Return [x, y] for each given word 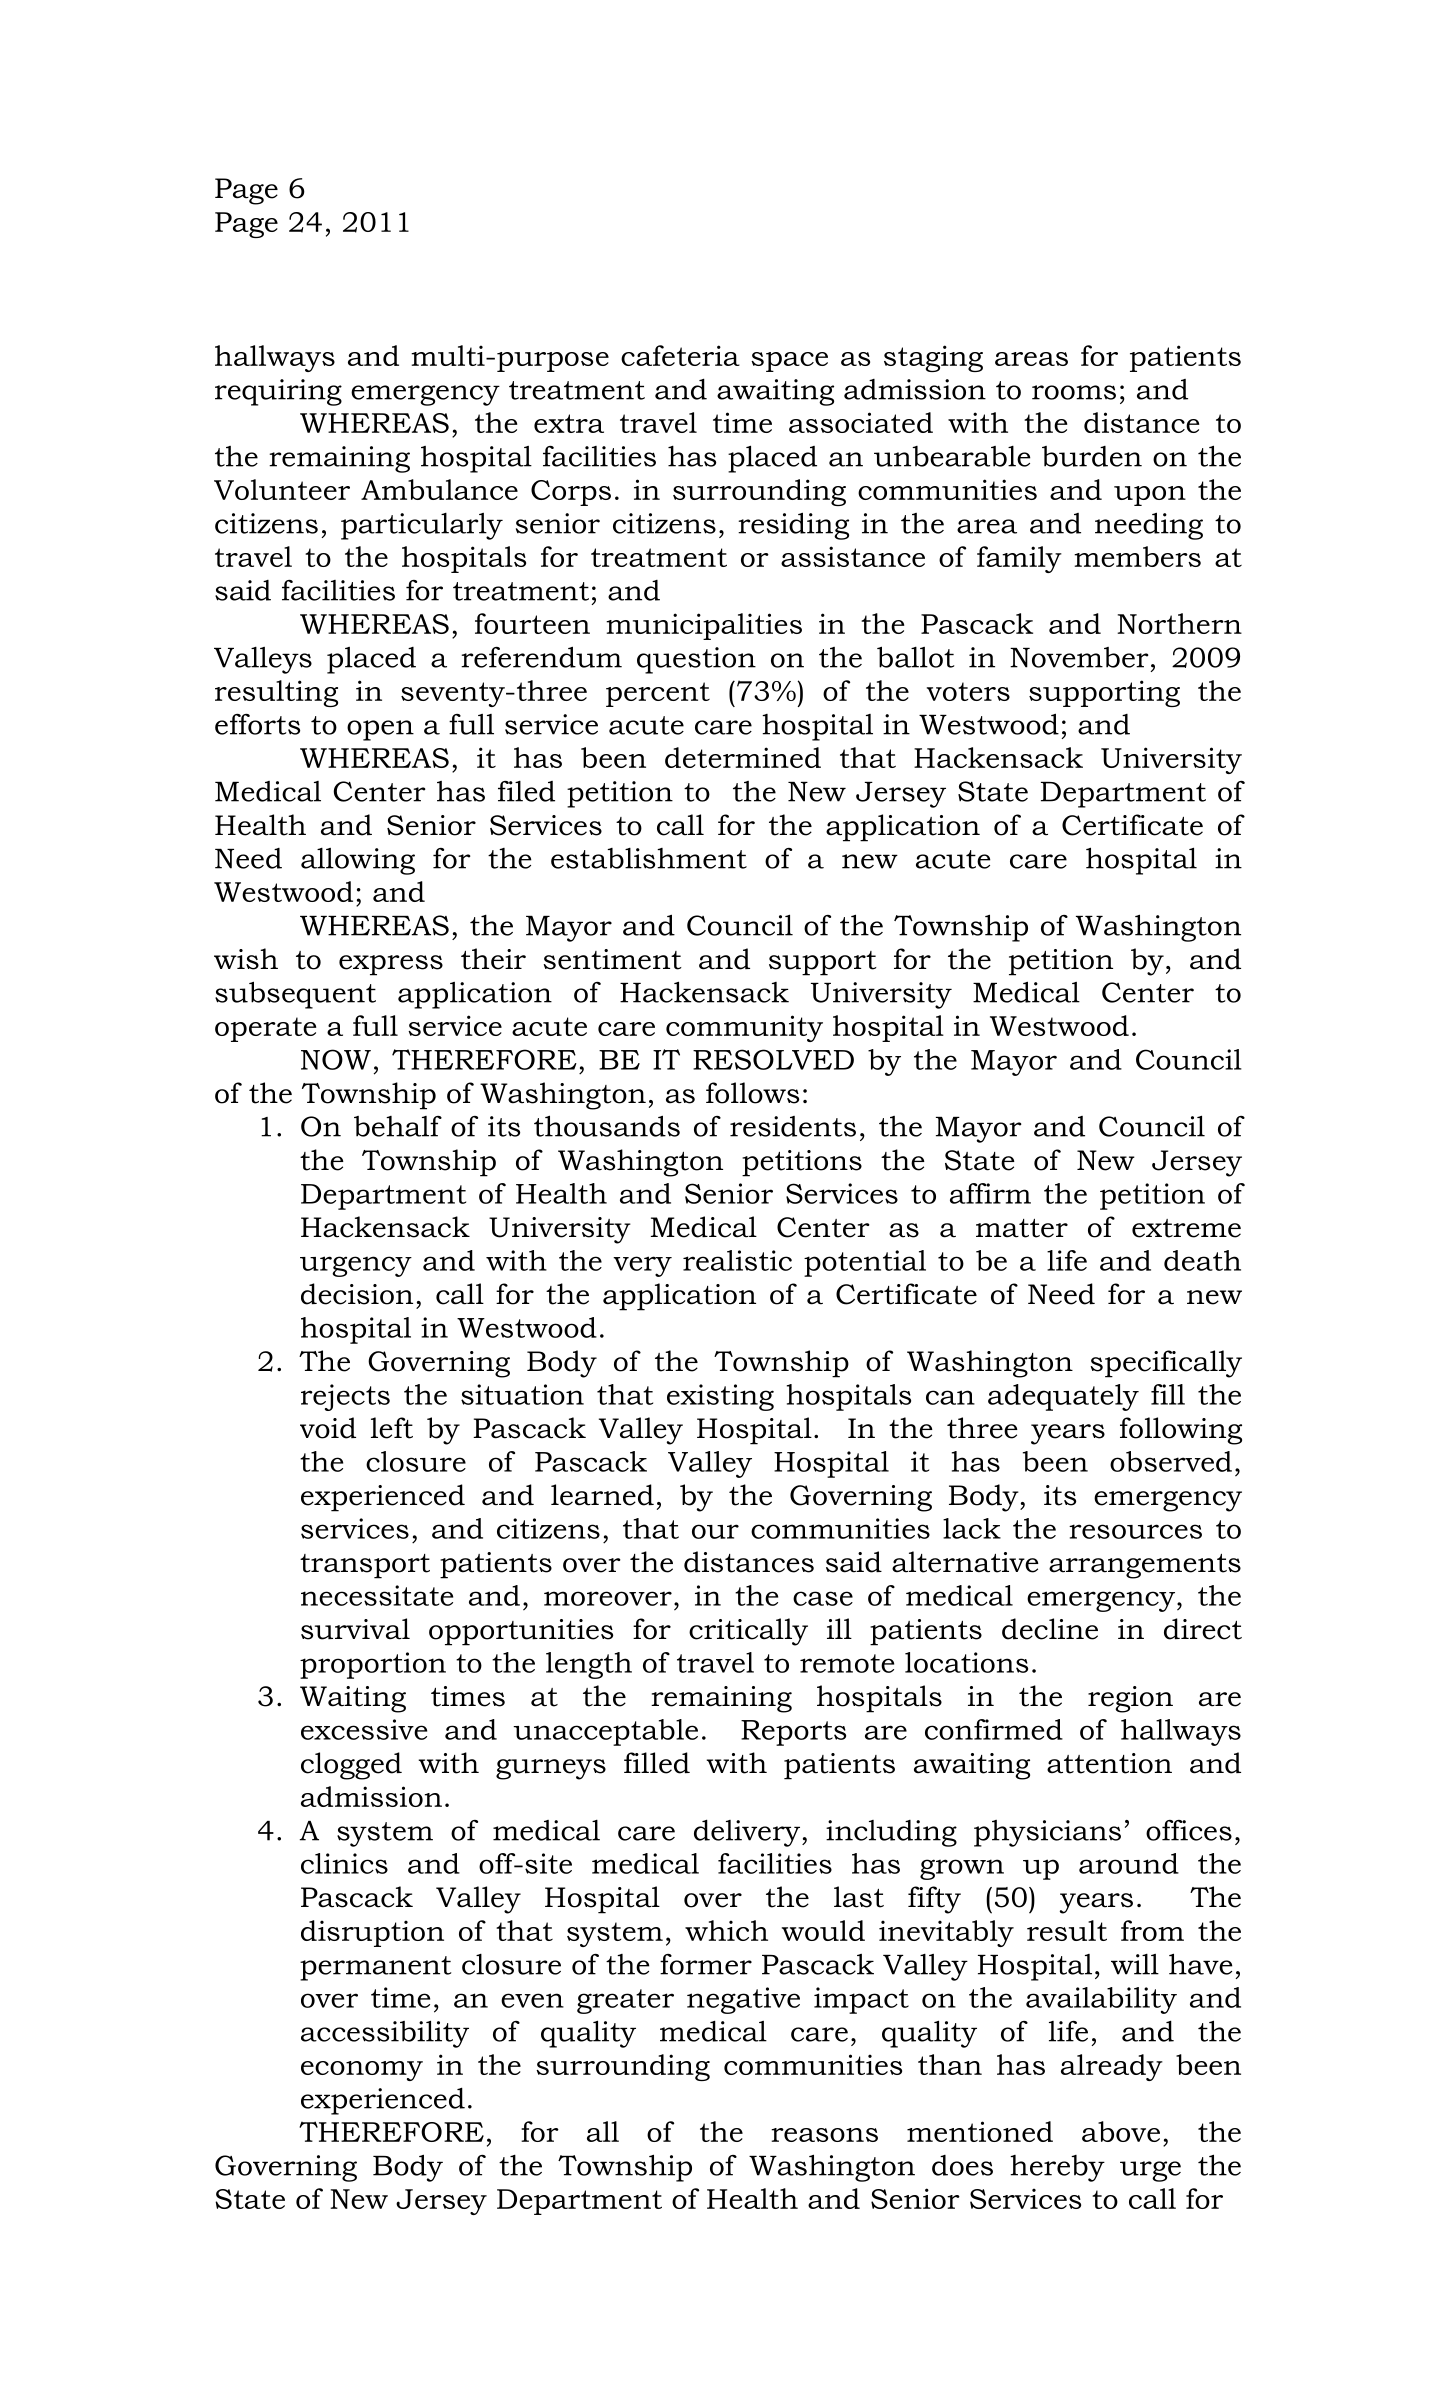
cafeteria [680, 355]
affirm [990, 1193]
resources [1135, 1531]
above [1121, 2131]
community [744, 1028]
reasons [824, 2135]
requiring [278, 392]
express [391, 965]
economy [362, 2071]
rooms [1074, 392]
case [823, 1598]
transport [365, 1566]
